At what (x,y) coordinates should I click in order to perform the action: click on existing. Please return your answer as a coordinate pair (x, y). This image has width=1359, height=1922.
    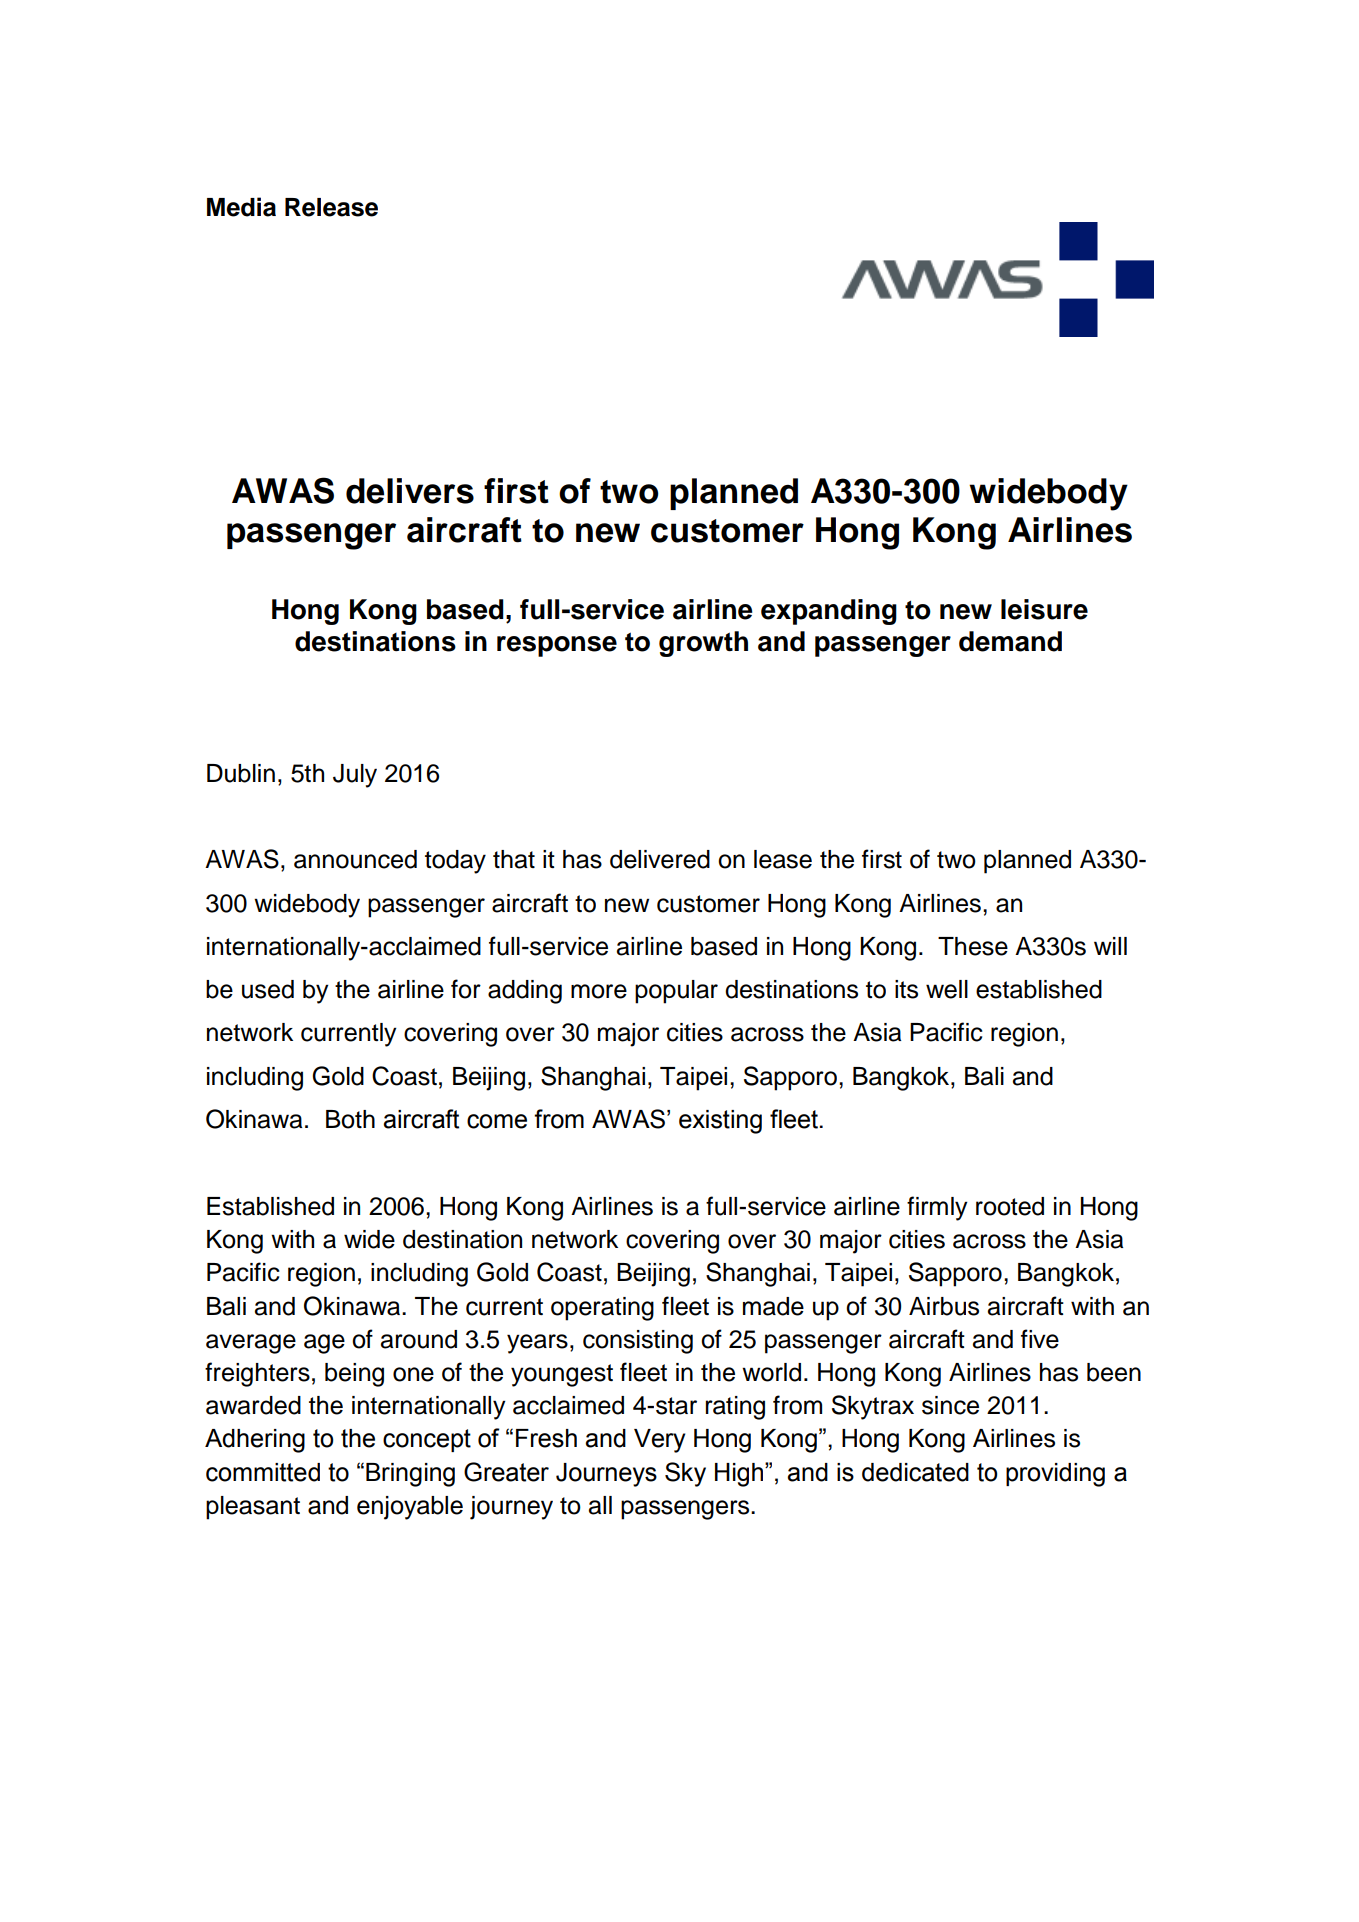
    Looking at the image, I should click on (720, 1122).
